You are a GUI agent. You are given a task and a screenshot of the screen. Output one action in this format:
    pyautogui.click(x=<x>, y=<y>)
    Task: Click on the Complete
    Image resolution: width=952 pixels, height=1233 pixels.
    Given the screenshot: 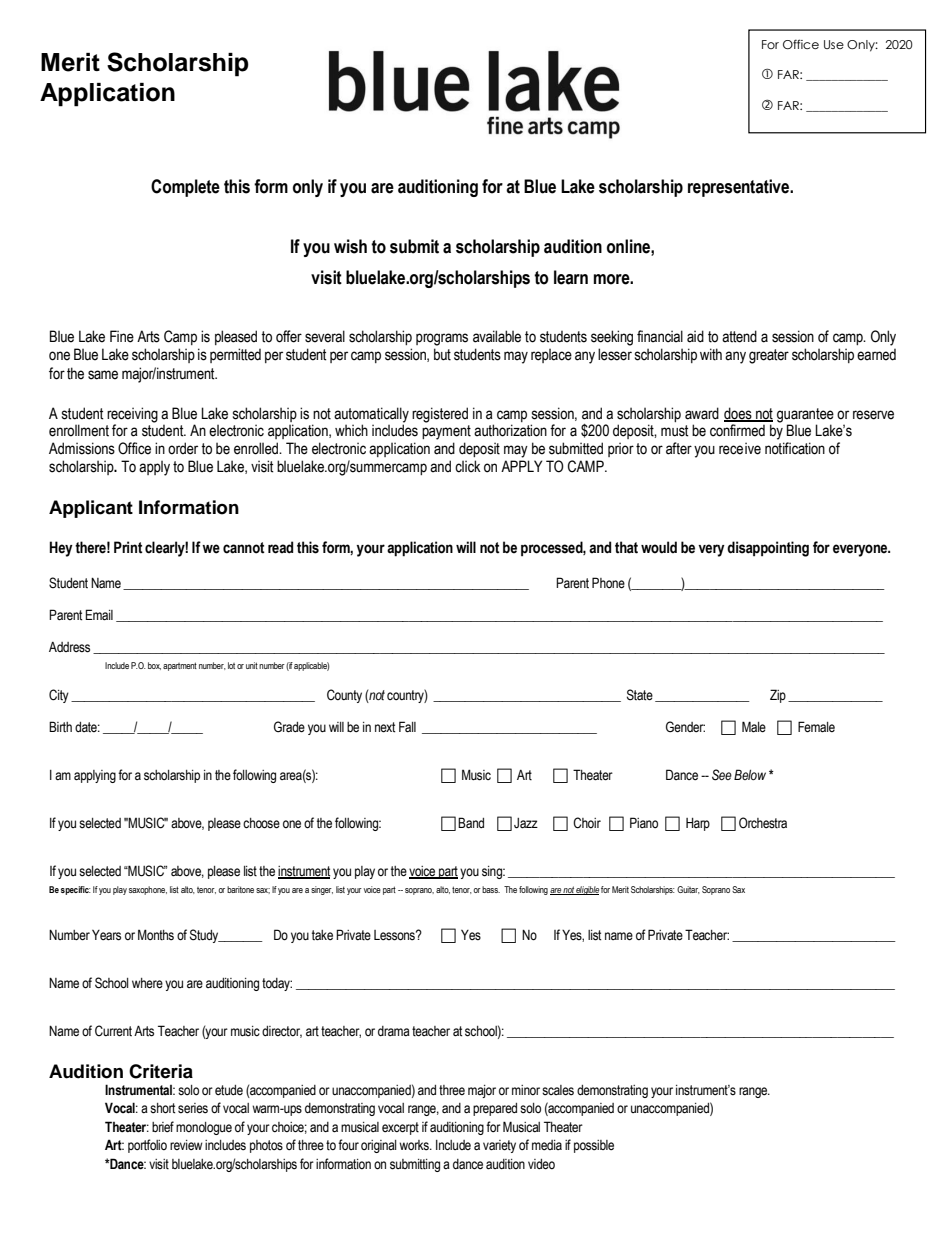 What is the action you would take?
    pyautogui.click(x=185, y=188)
